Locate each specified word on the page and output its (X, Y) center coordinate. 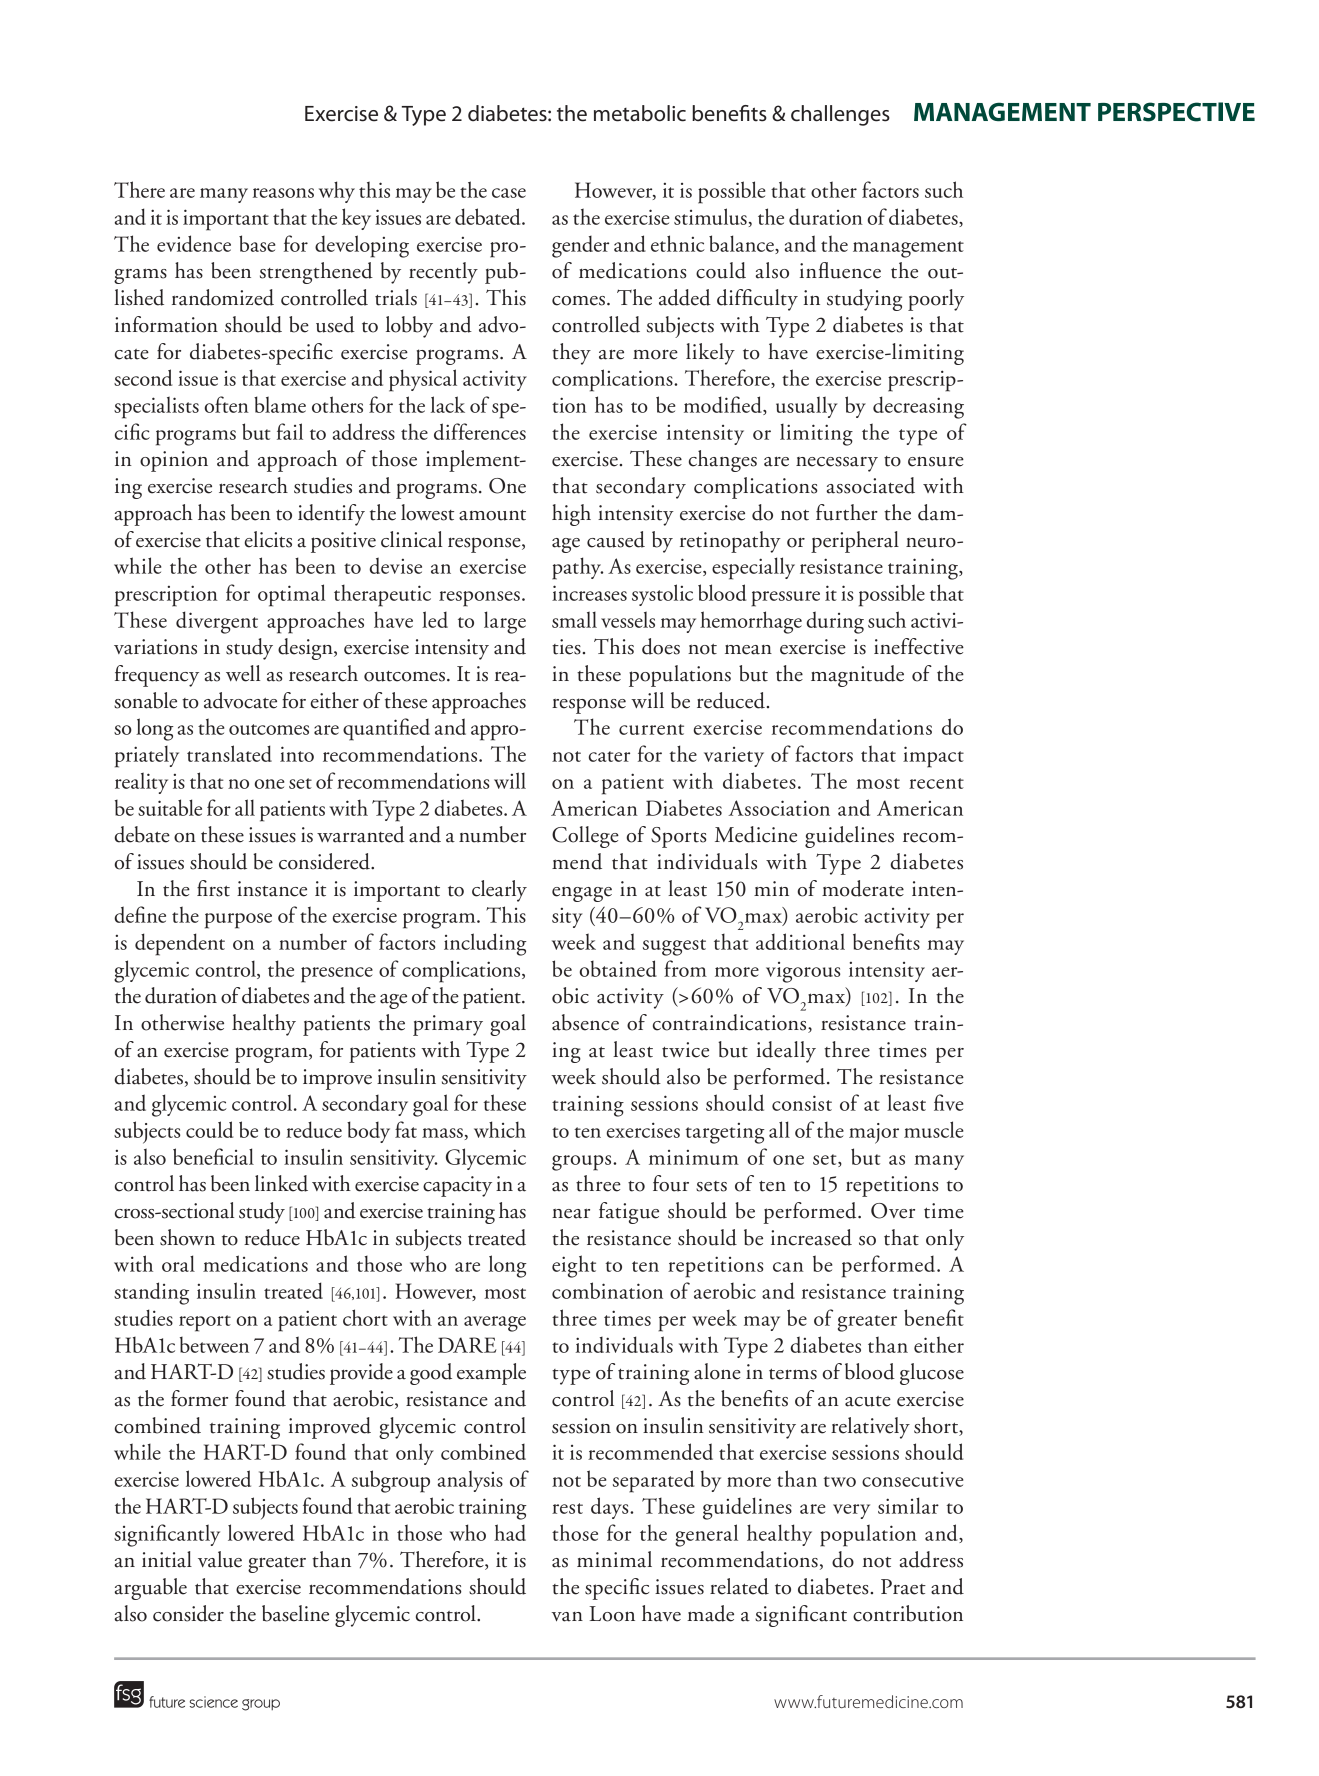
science (214, 1702)
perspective (1176, 112)
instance (272, 889)
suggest (674, 947)
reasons (283, 193)
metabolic (640, 113)
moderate (863, 888)
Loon (612, 1614)
